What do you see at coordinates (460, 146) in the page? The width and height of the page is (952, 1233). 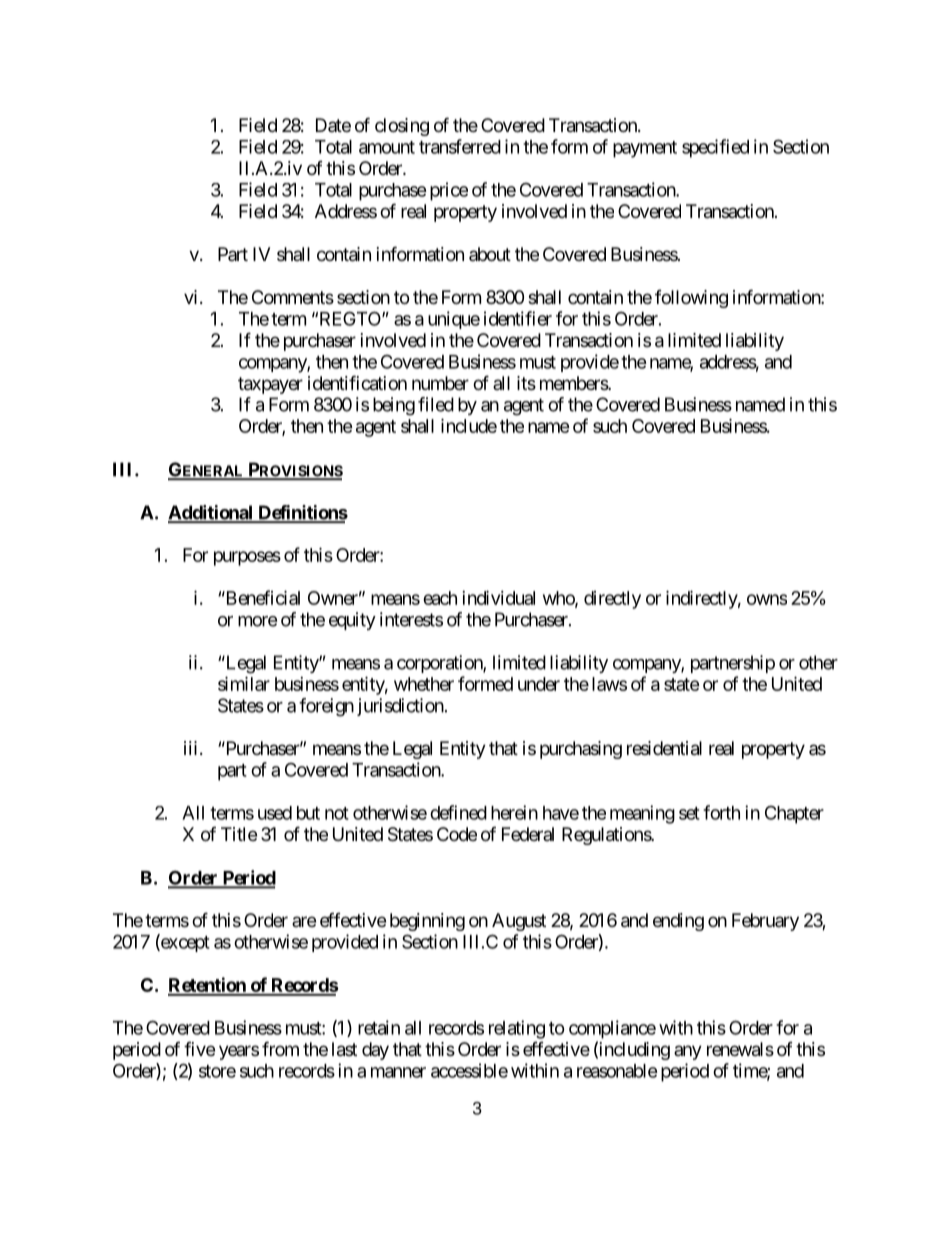 I see `transferred` at bounding box center [460, 146].
